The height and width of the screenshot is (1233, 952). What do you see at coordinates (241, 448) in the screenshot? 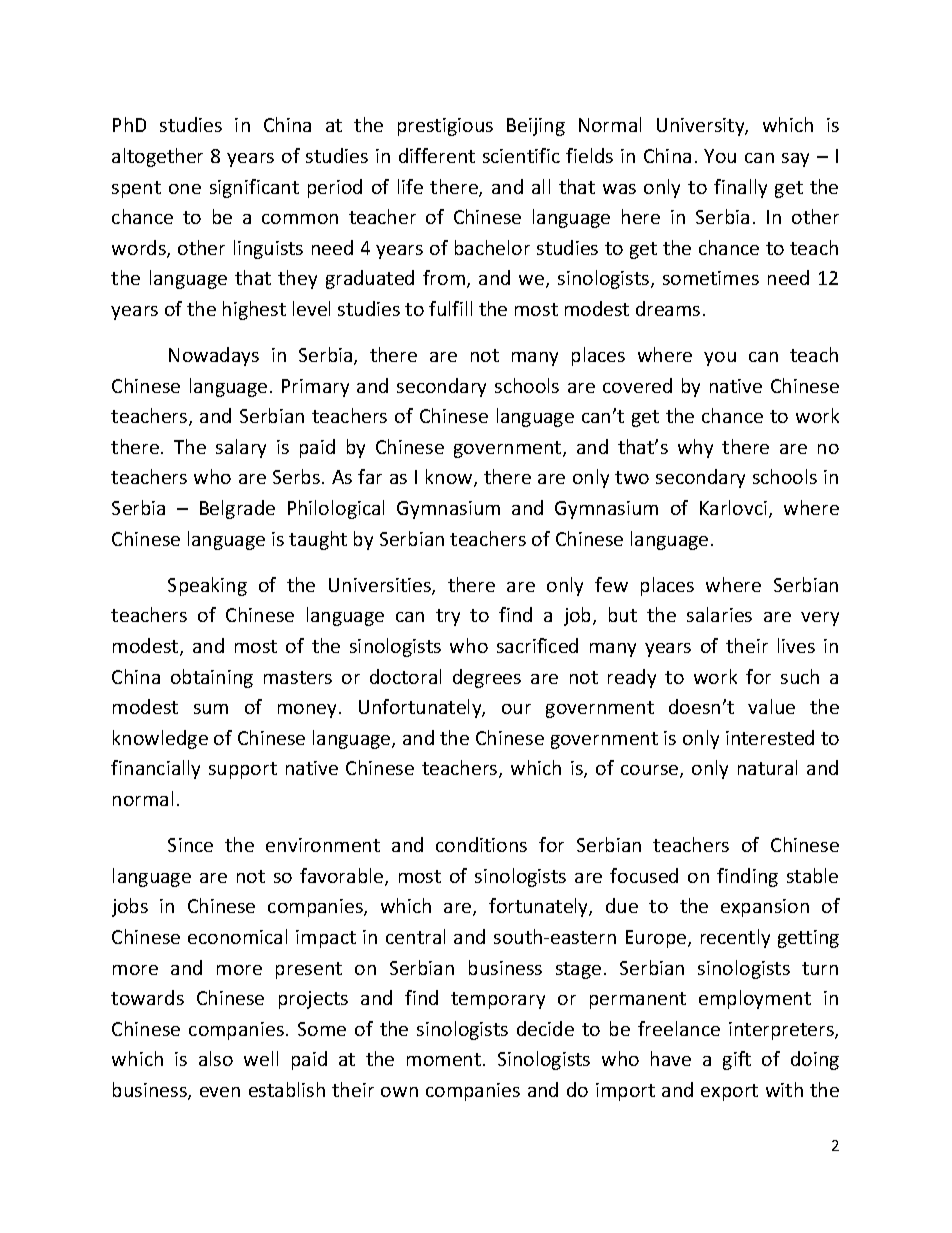
I see `salary` at bounding box center [241, 448].
